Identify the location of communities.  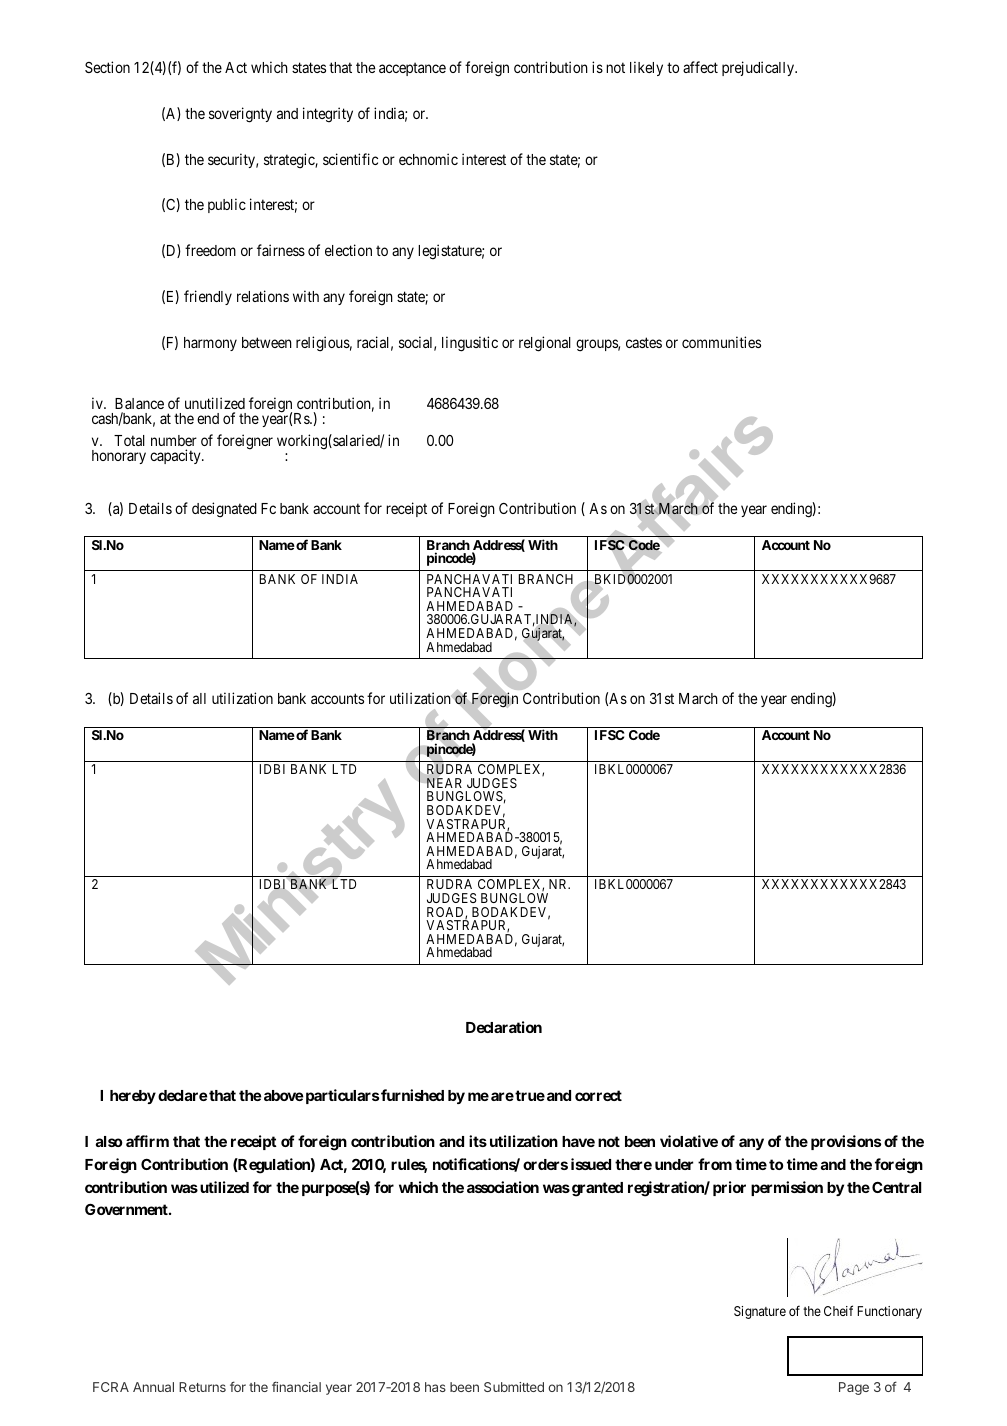
(721, 342).
